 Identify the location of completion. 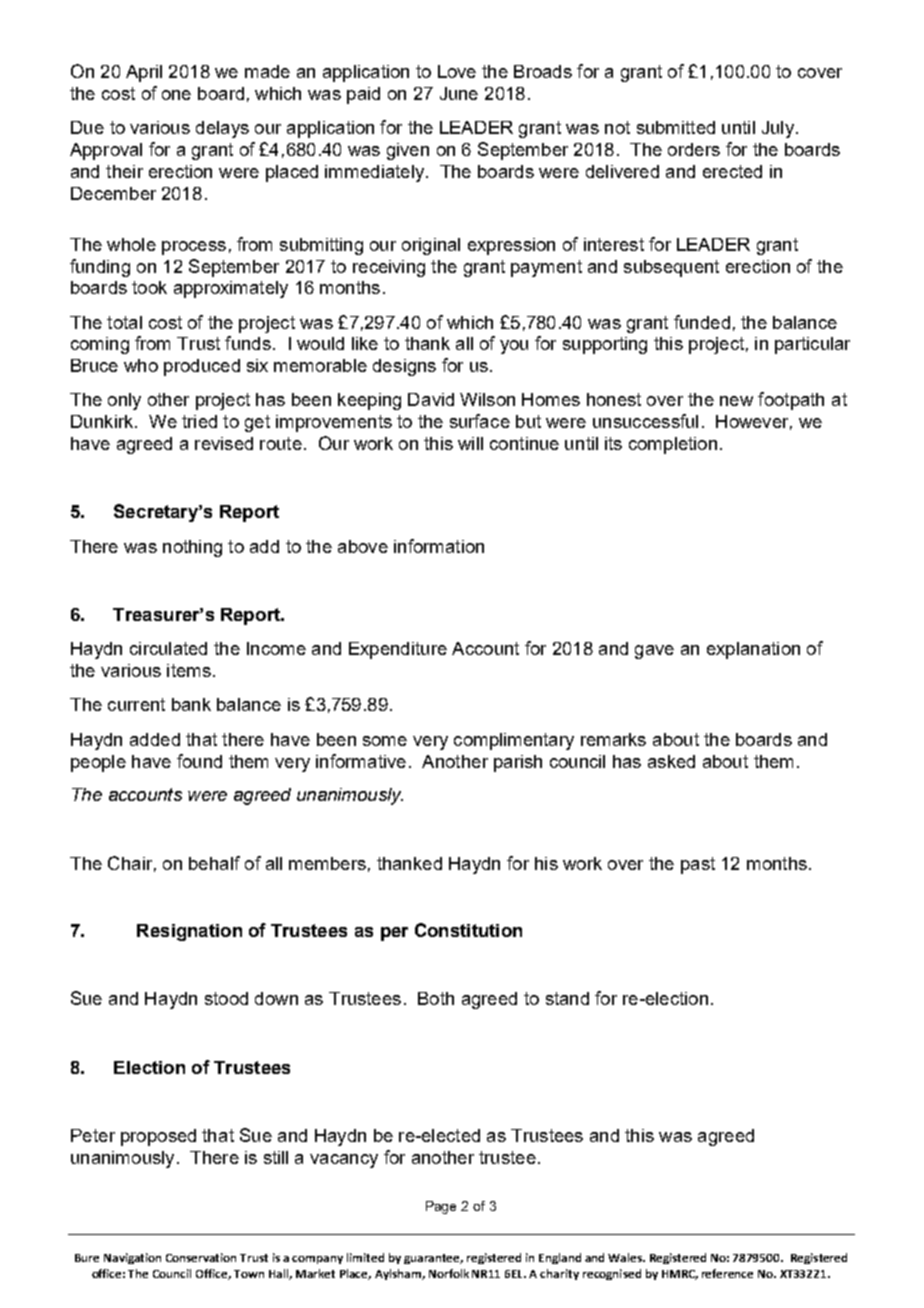
(673, 445).
